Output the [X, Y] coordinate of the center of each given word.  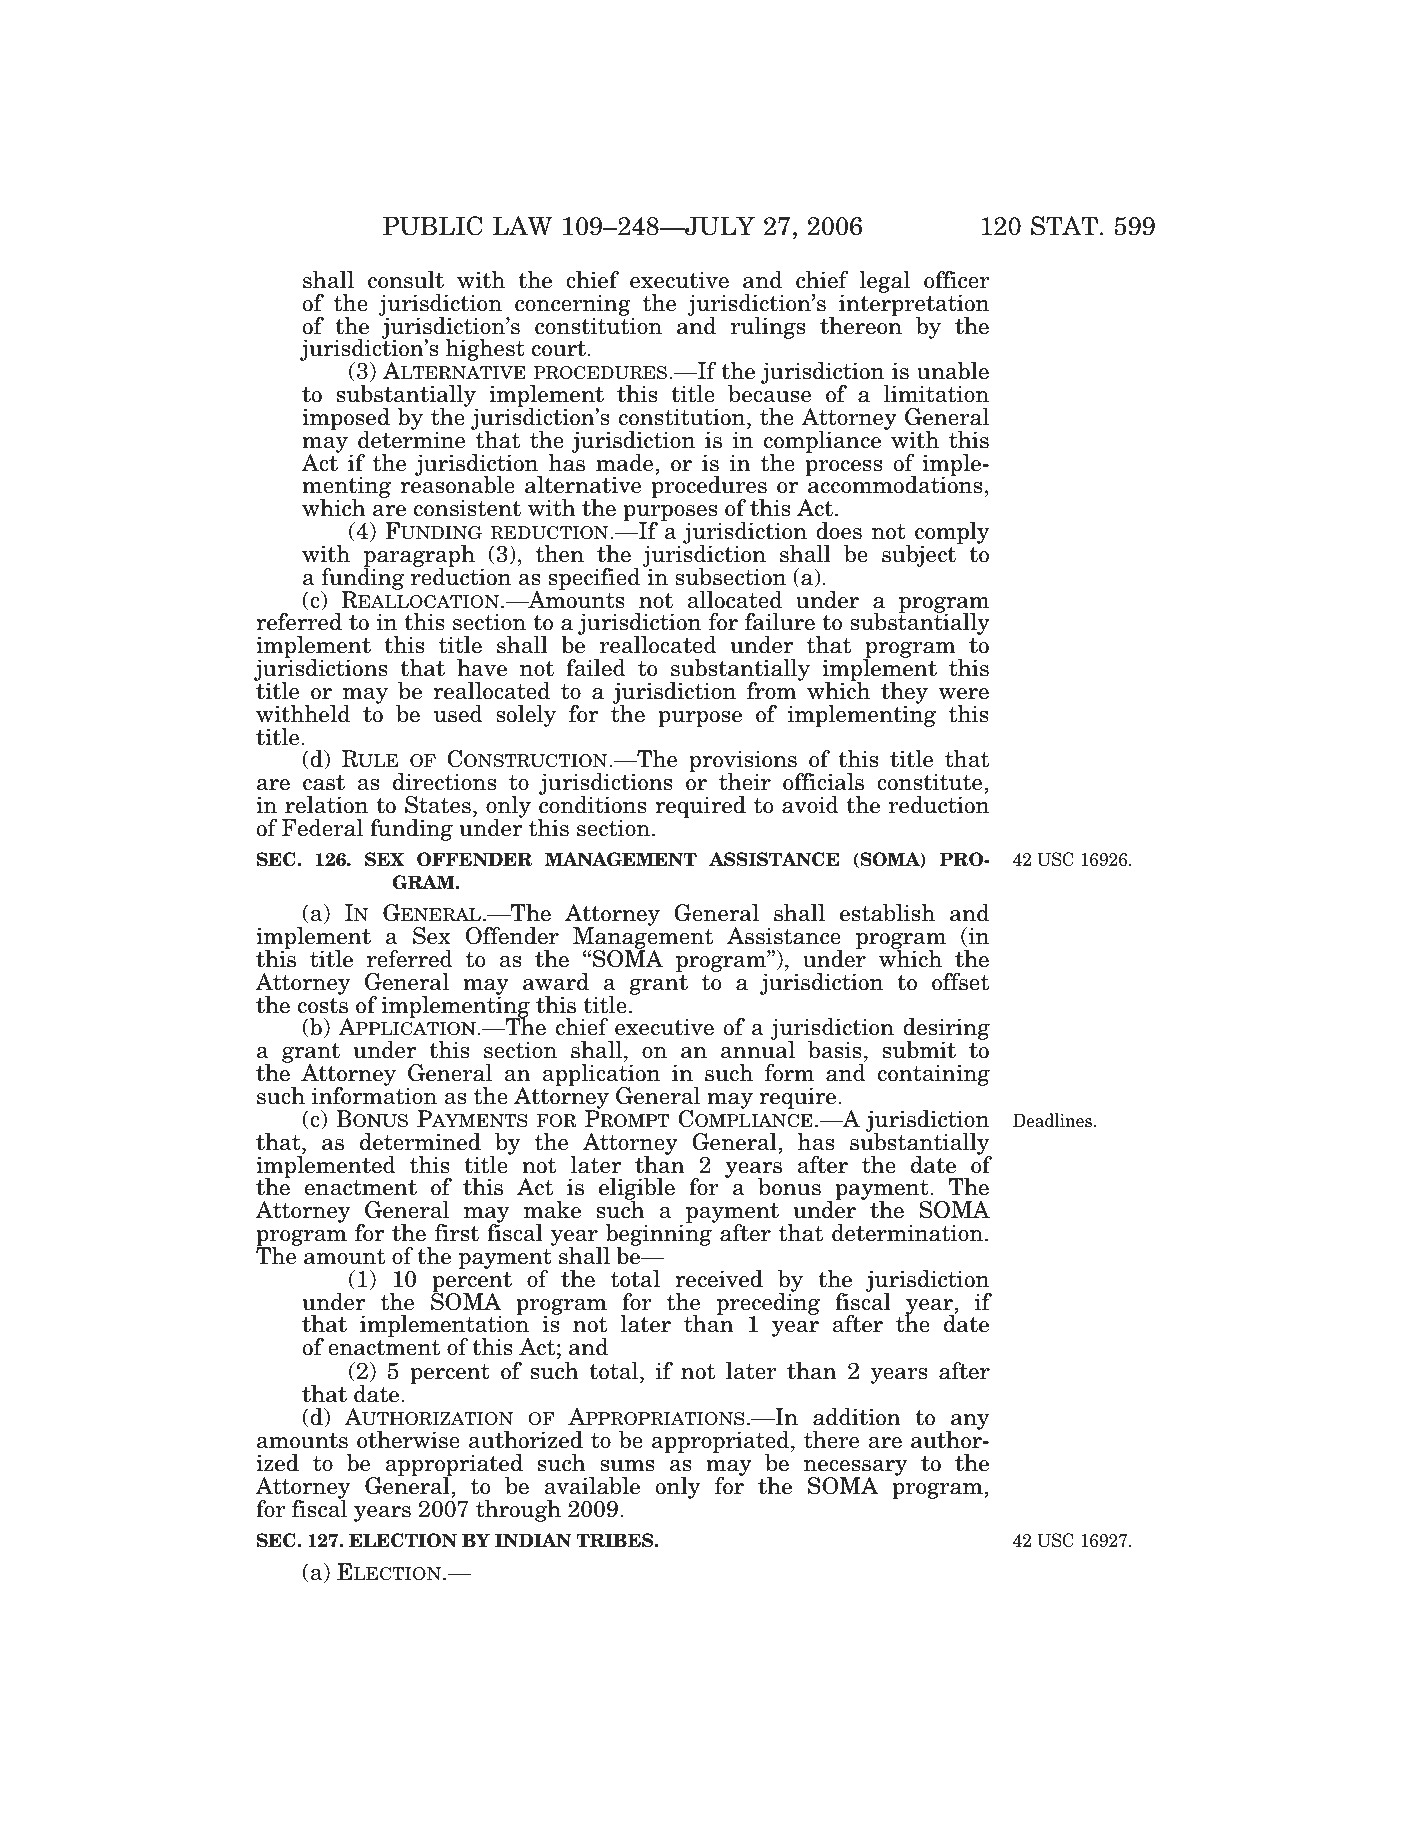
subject [920, 555]
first [457, 1233]
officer [957, 280]
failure [780, 622]
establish [887, 913]
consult [406, 280]
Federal [322, 828]
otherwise [408, 1440]
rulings [768, 328]
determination [907, 1233]
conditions [593, 804]
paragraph [419, 557]
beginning [658, 1235]
